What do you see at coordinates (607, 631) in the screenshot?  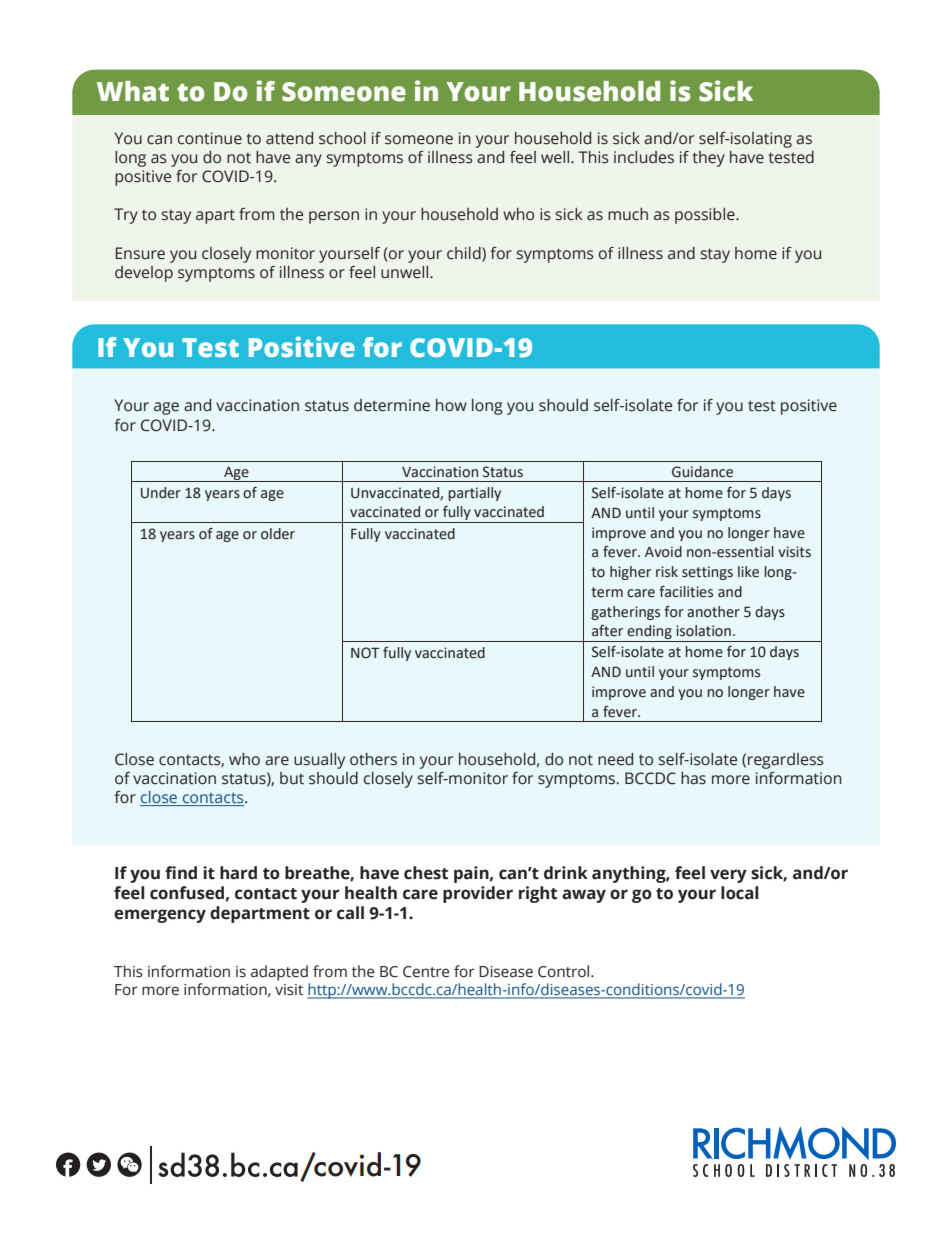 I see `after` at bounding box center [607, 631].
